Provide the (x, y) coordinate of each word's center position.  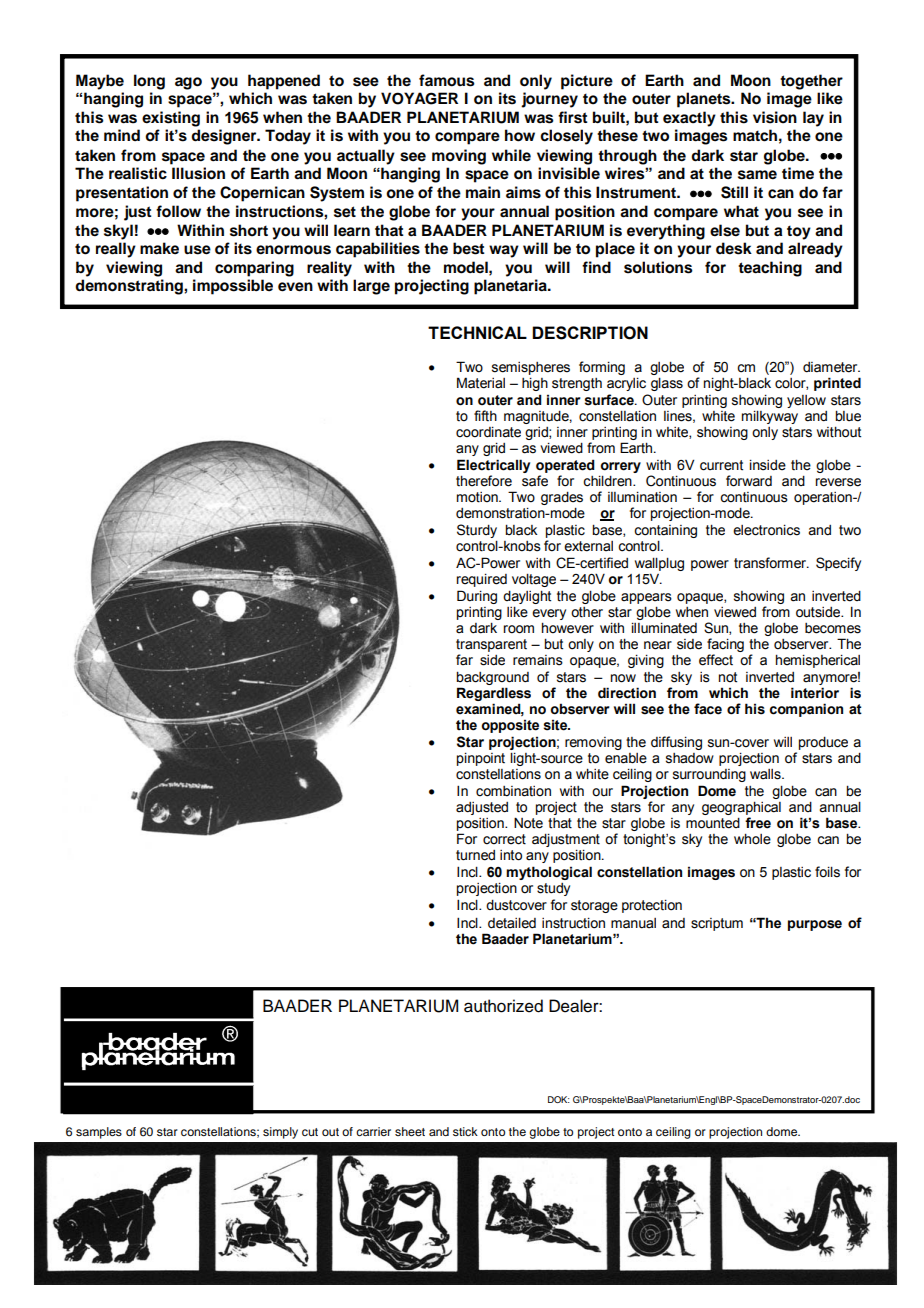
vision (775, 117)
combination (513, 791)
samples (99, 1133)
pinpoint (481, 759)
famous (447, 80)
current (721, 465)
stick (465, 1131)
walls (766, 774)
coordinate (488, 432)
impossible (233, 287)
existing (171, 119)
